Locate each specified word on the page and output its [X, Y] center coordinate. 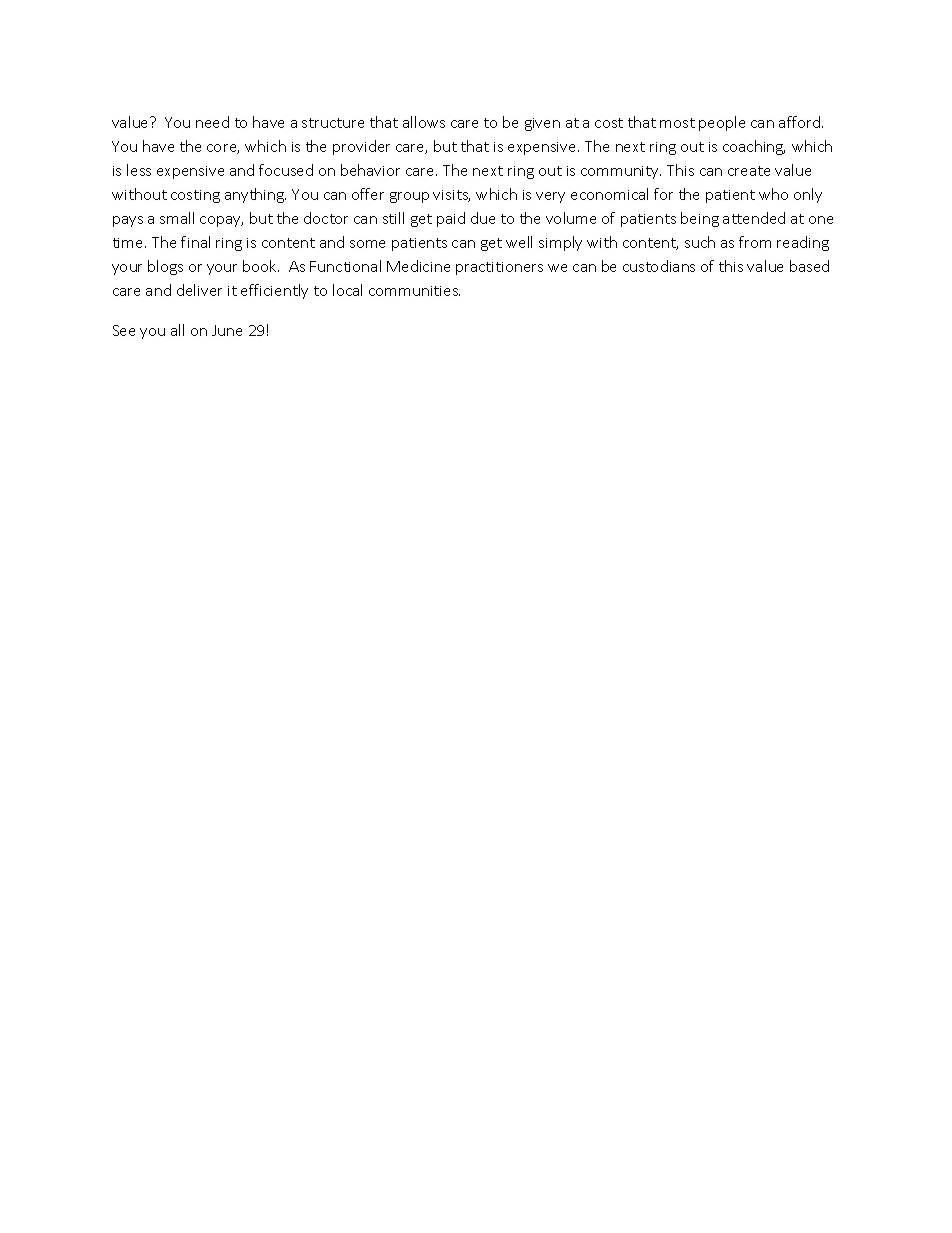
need [212, 122]
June [227, 330]
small [177, 218]
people [722, 123]
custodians [659, 266]
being [700, 219]
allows [424, 122]
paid [451, 219]
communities [414, 291]
